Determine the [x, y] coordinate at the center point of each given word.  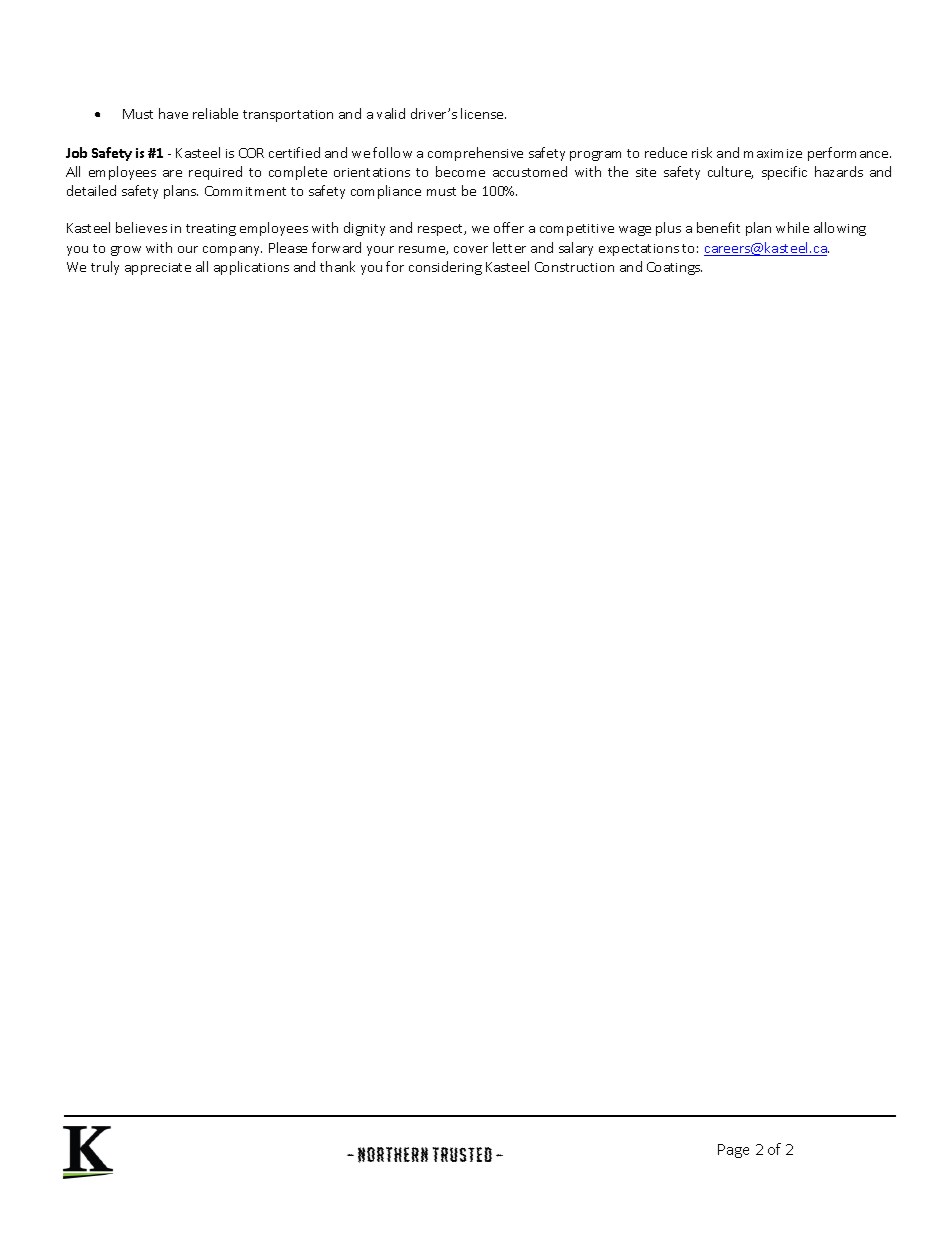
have [173, 113]
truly [105, 268]
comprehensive [475, 154]
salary [576, 249]
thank [337, 266]
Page [733, 1151]
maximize [773, 153]
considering [445, 268]
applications [251, 268]
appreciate [158, 269]
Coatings [674, 268]
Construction [574, 267]
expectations [639, 250]
